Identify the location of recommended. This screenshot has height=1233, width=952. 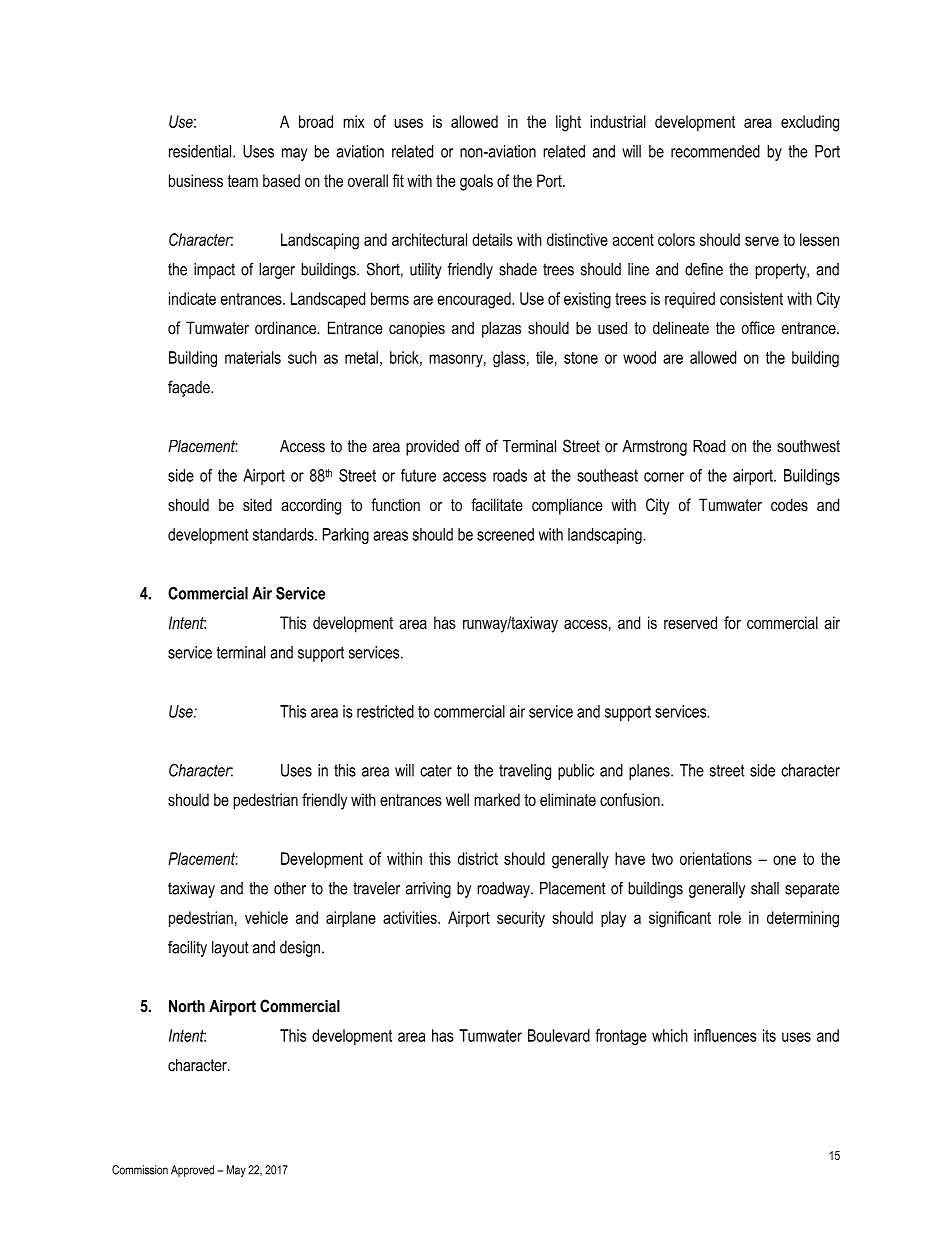
(715, 151).
